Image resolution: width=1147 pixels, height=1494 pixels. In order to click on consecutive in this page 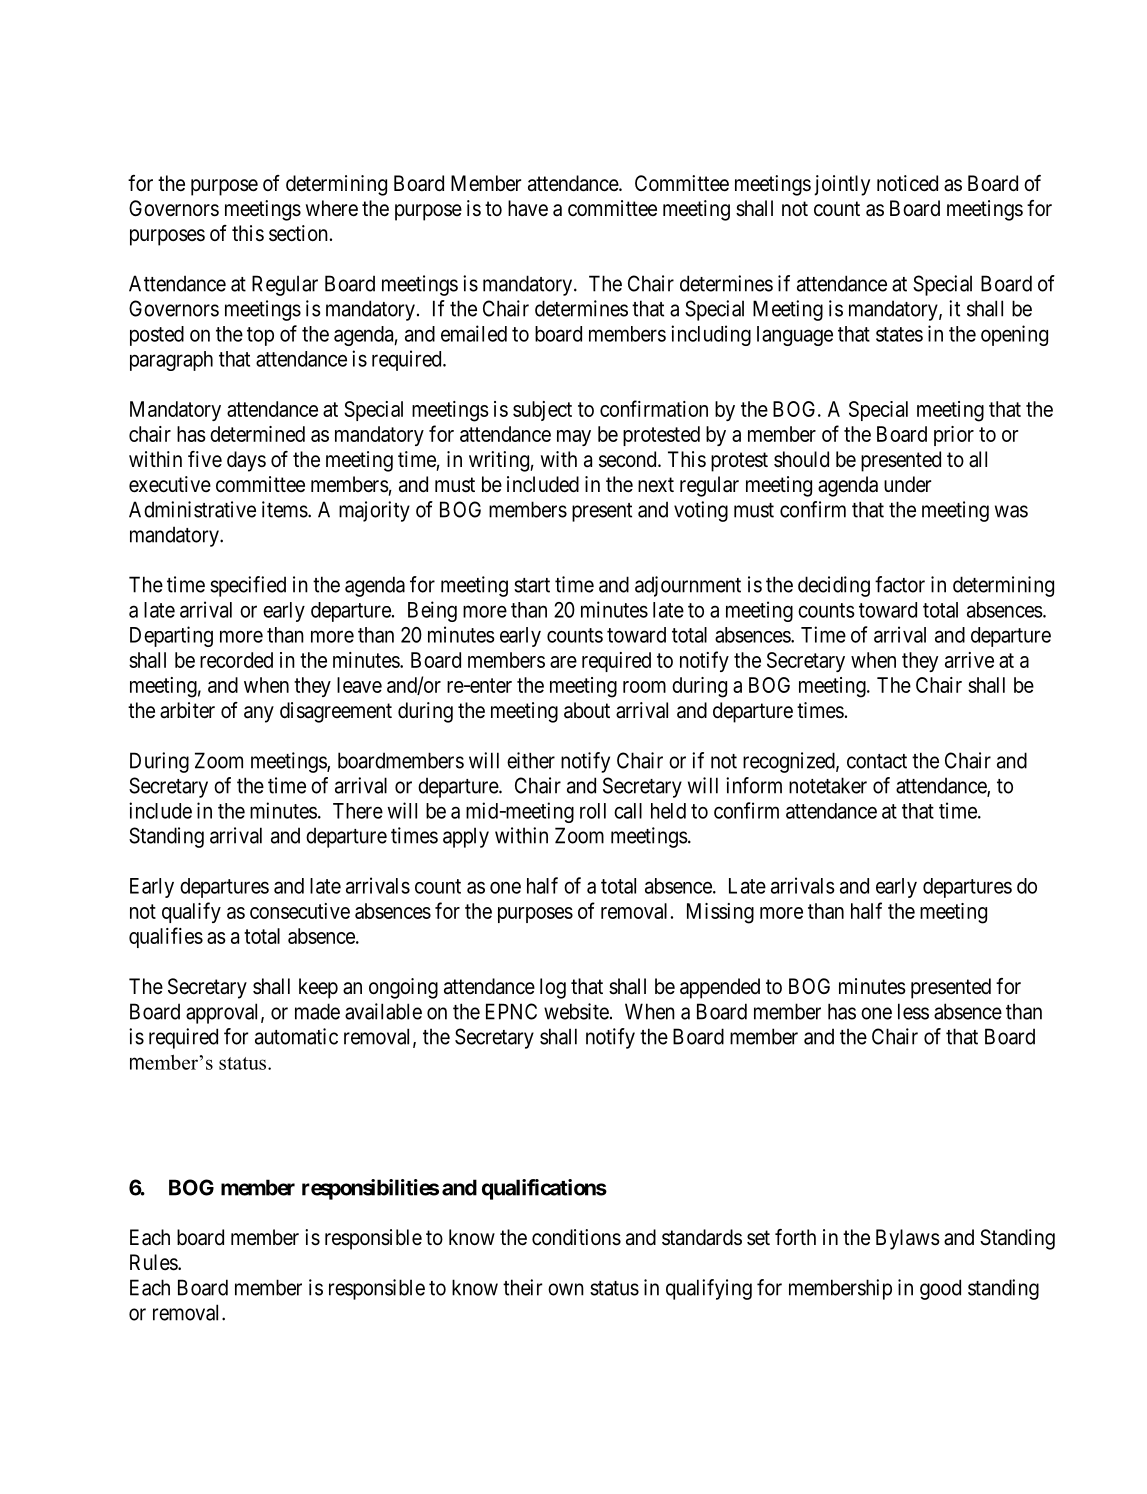, I will do `click(300, 911)`.
